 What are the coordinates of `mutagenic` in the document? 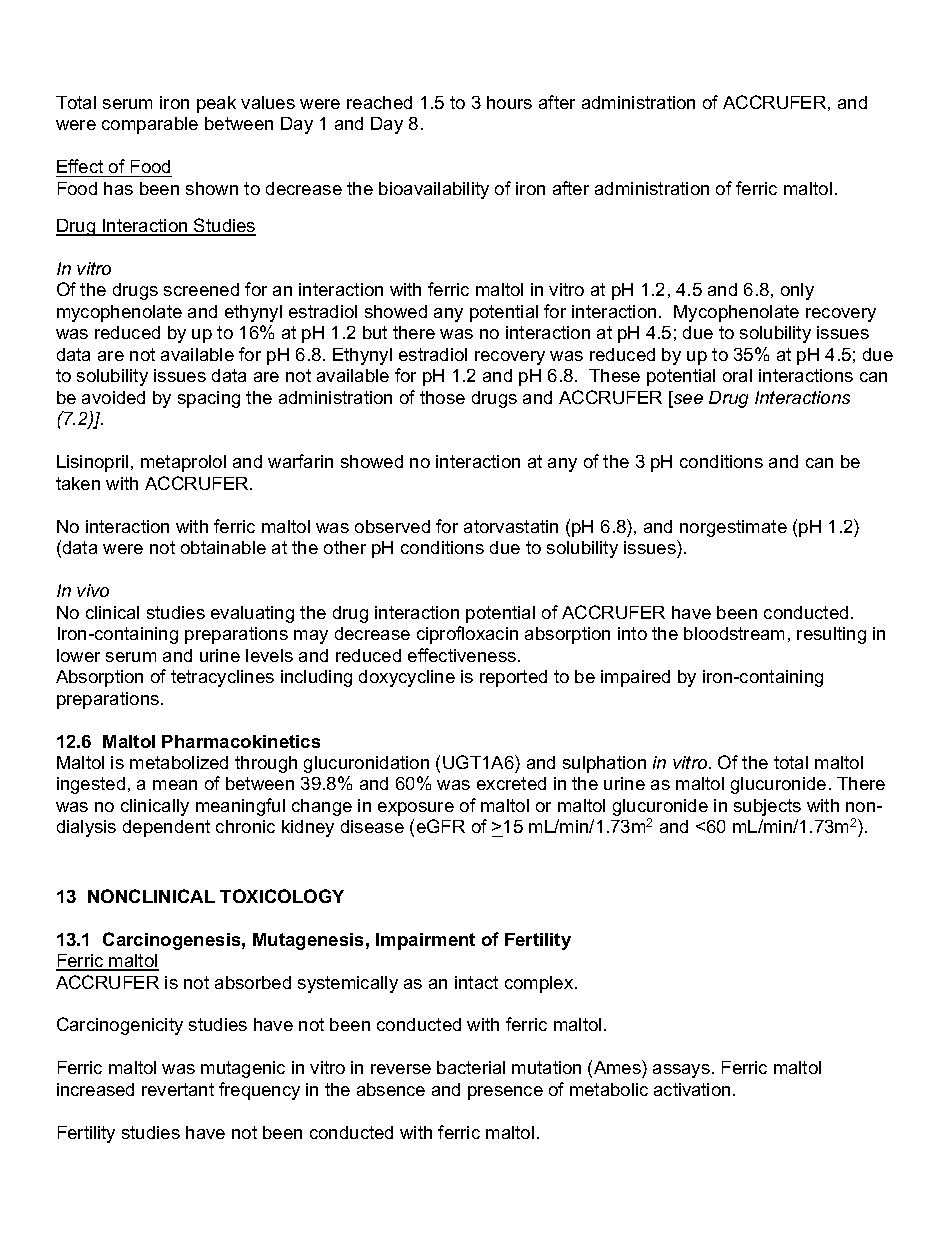 It's located at (243, 1069).
